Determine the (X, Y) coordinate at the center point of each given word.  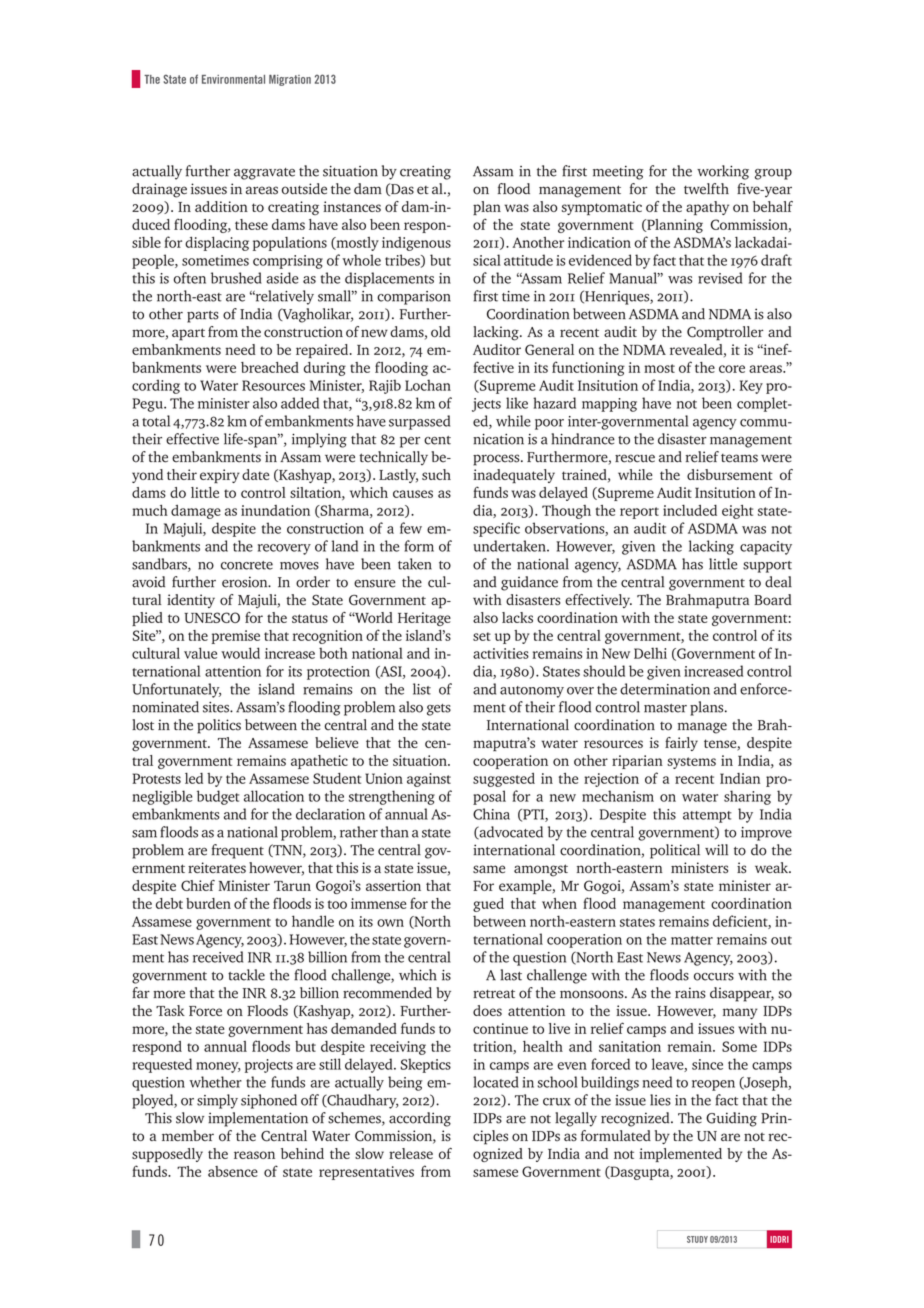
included (690, 510)
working (723, 172)
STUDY (697, 1239)
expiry (220, 476)
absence (233, 1171)
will (716, 849)
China (491, 814)
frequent (238, 851)
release (411, 1153)
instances (352, 206)
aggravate (264, 174)
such (436, 474)
